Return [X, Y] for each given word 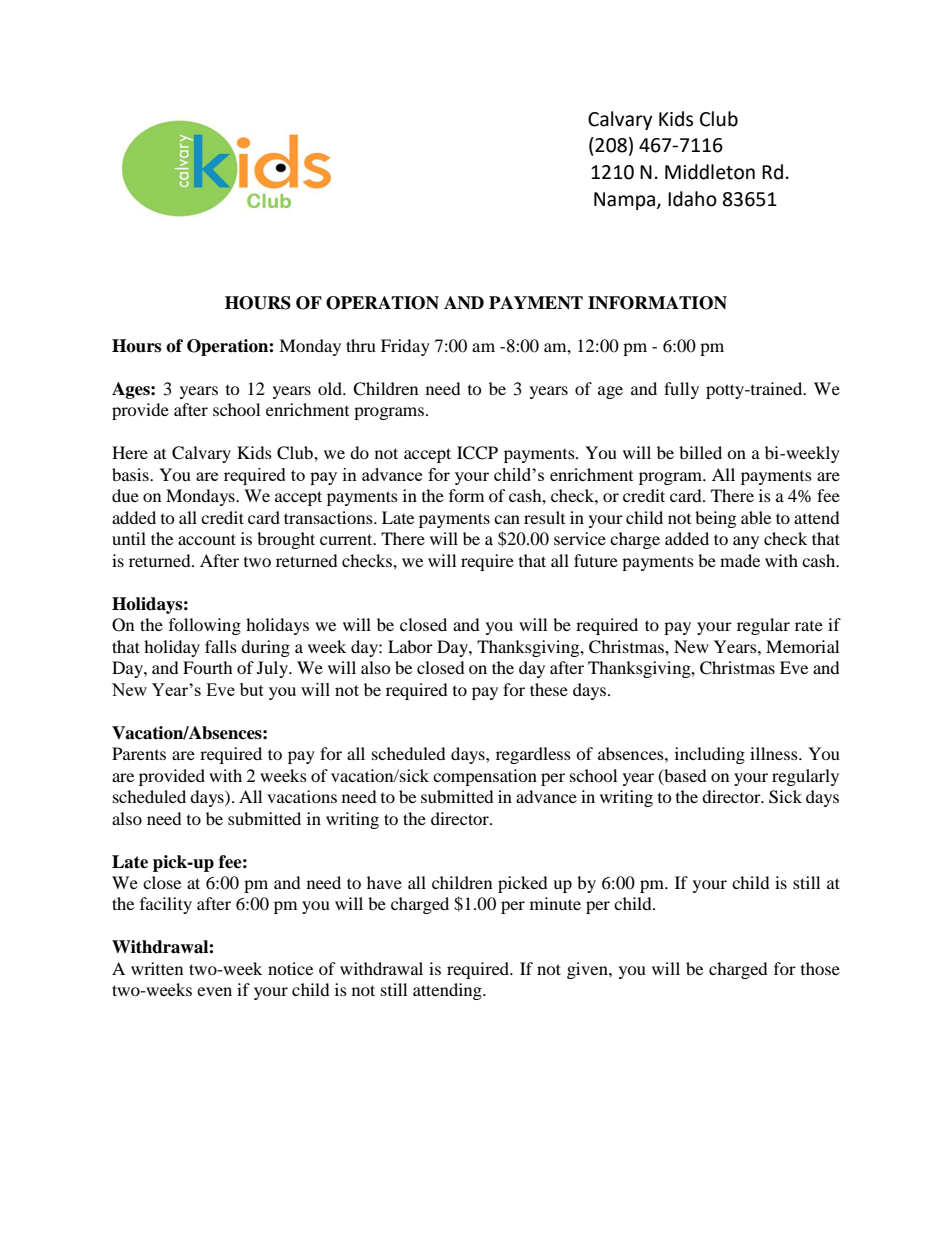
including [710, 755]
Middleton [710, 172]
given [588, 970]
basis [131, 474]
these [549, 689]
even [214, 991]
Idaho [692, 199]
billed [700, 452]
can [507, 519]
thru [361, 345]
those [820, 968]
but [252, 689]
